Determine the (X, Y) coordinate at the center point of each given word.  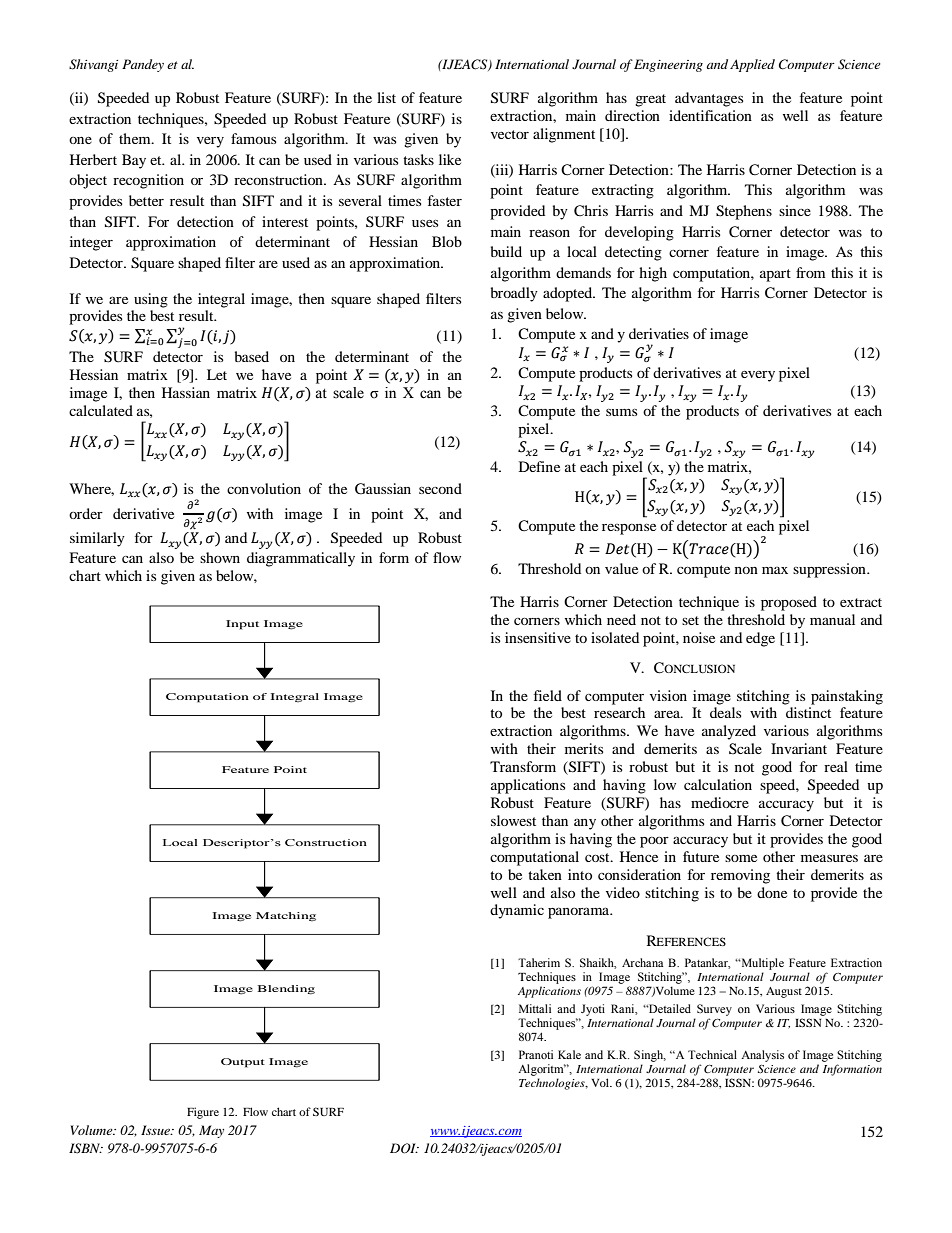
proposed (789, 603)
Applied (752, 65)
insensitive (538, 637)
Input (242, 625)
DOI (404, 1148)
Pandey (143, 65)
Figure (203, 1113)
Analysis (762, 1056)
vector (510, 134)
